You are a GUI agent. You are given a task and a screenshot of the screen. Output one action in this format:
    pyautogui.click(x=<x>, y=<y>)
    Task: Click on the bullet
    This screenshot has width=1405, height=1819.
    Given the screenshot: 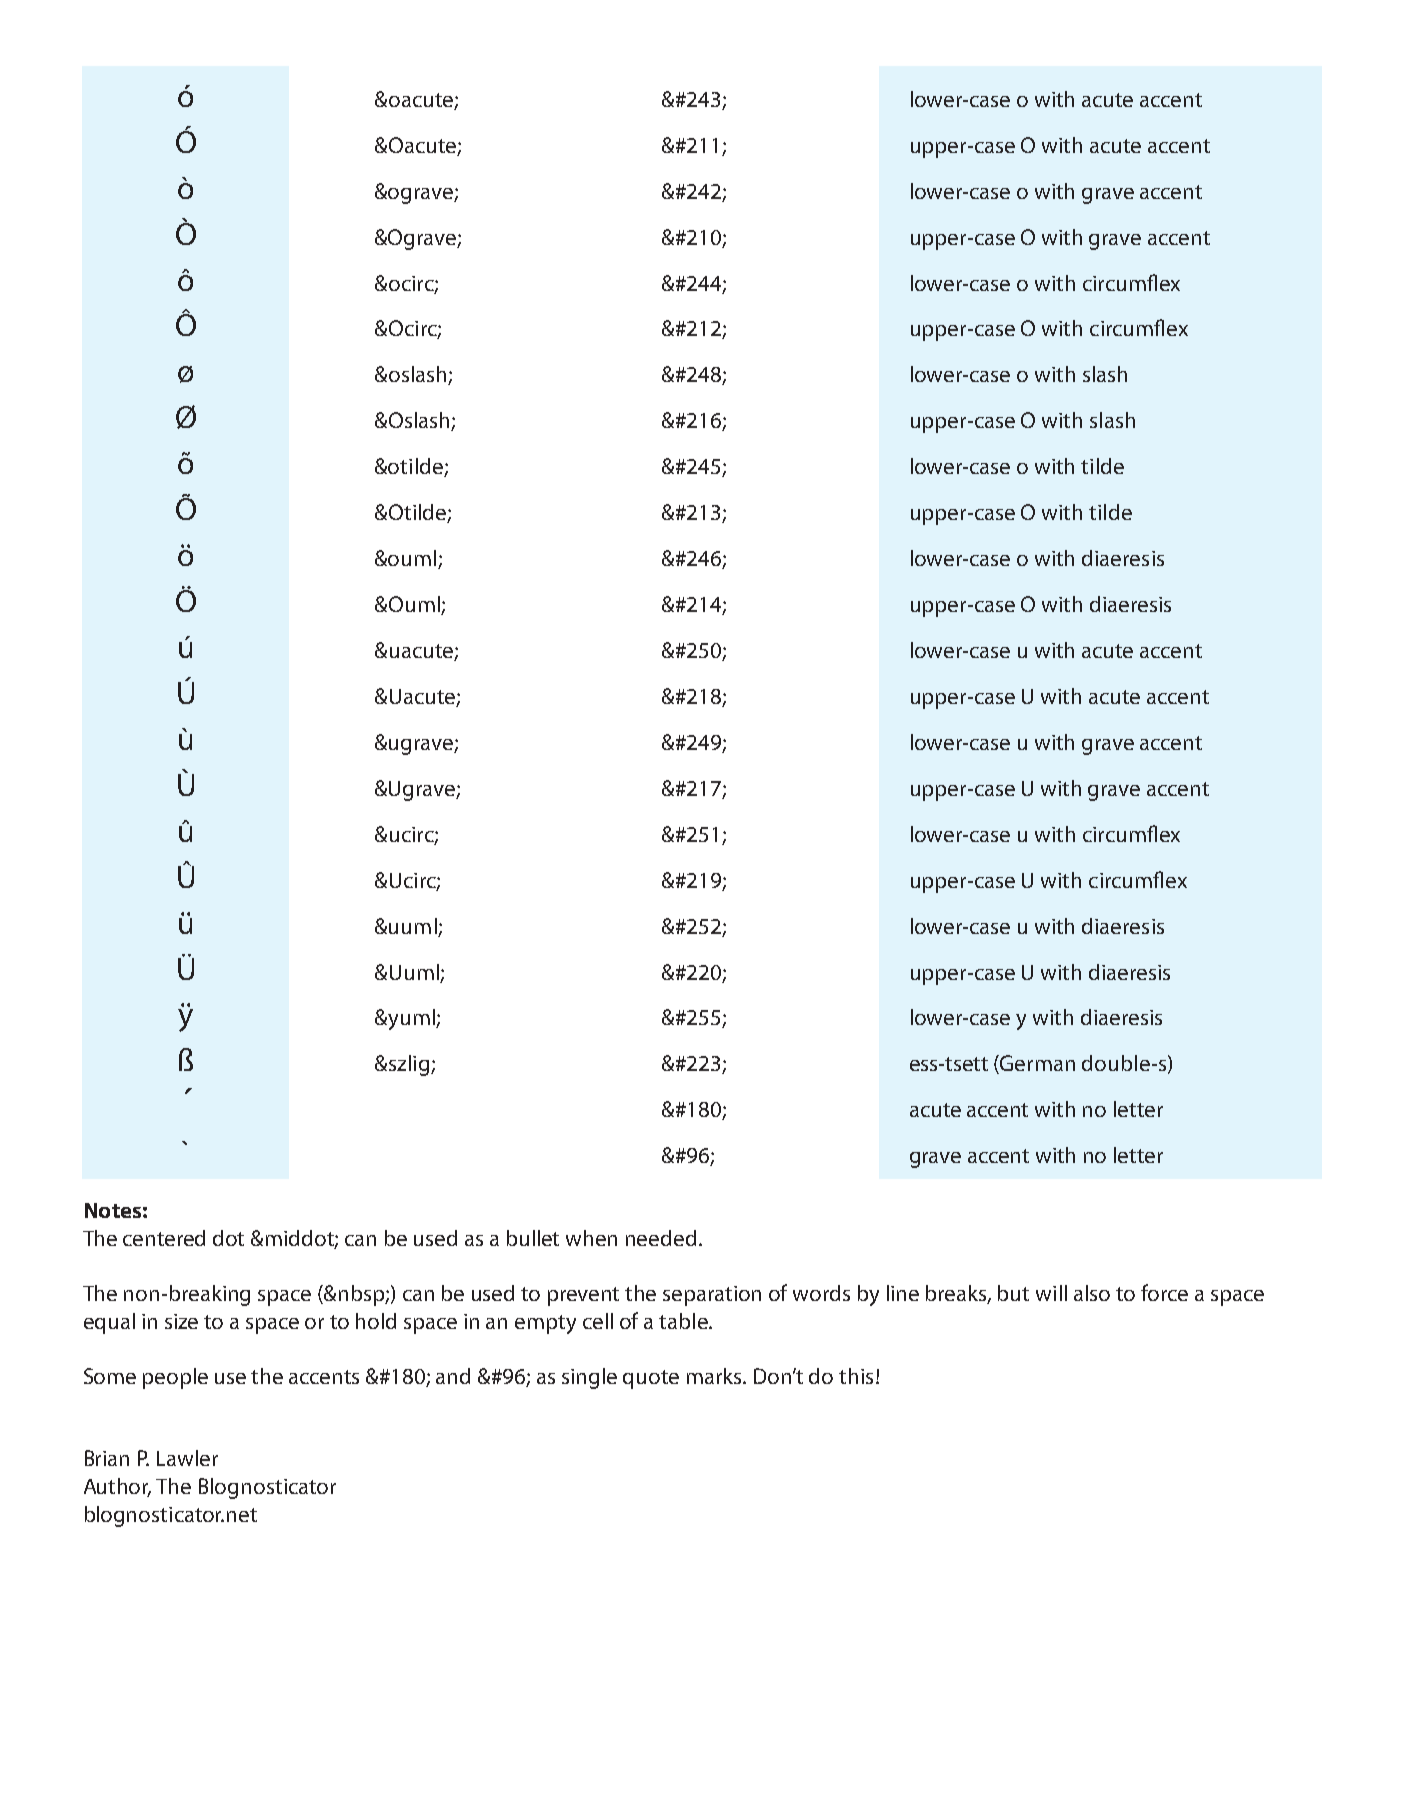 What is the action you would take?
    pyautogui.click(x=533, y=1238)
